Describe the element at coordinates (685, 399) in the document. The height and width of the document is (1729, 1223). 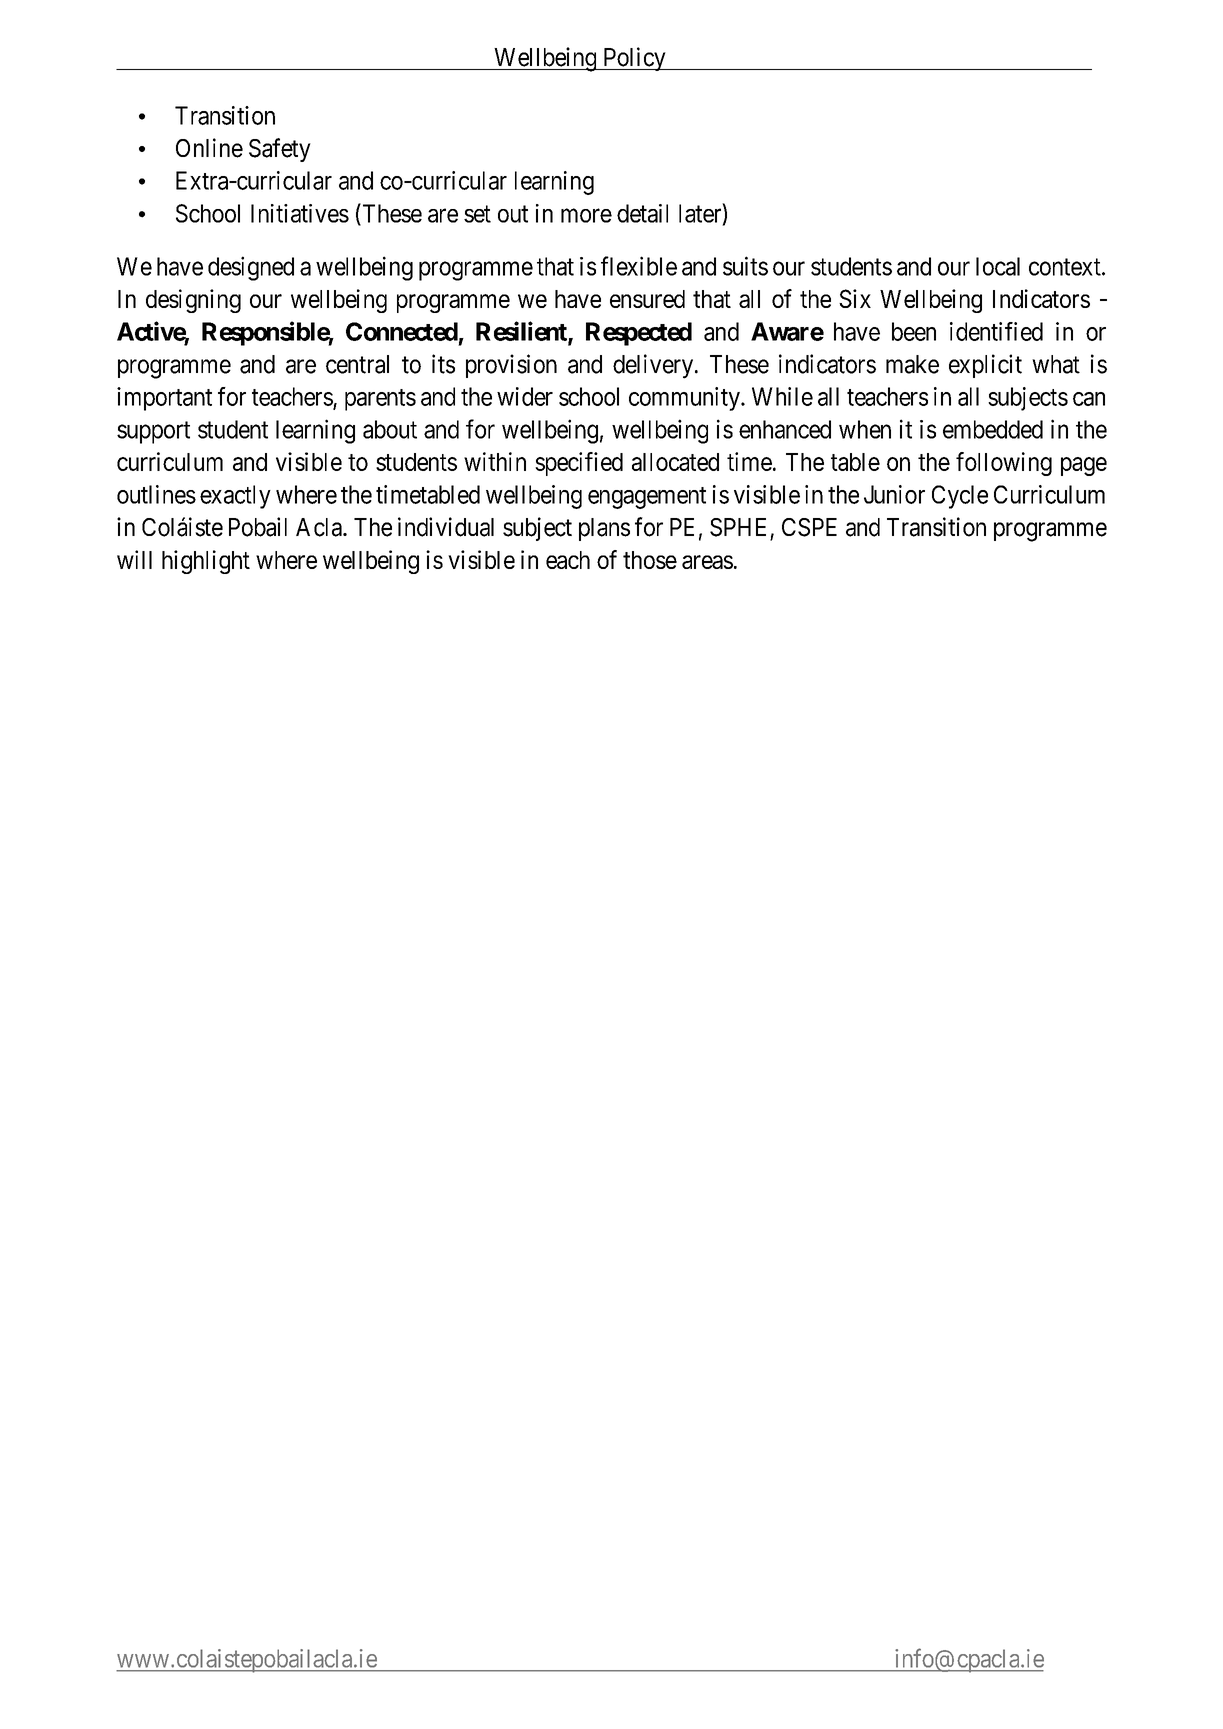
I see `community` at that location.
